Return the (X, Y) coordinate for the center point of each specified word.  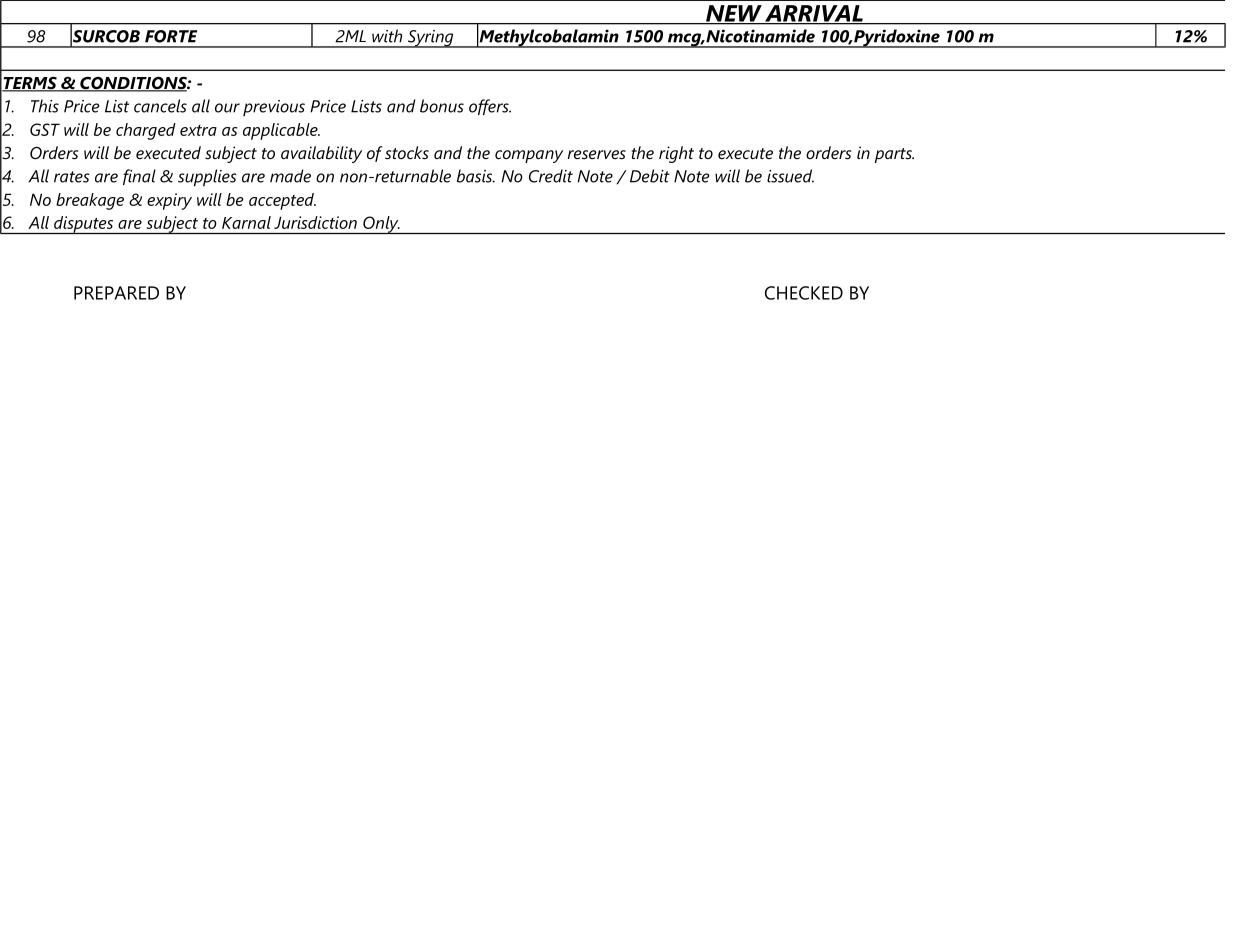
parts (894, 155)
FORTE (171, 36)
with (387, 36)
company (529, 156)
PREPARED (116, 293)
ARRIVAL (814, 14)
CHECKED (804, 293)
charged (146, 131)
